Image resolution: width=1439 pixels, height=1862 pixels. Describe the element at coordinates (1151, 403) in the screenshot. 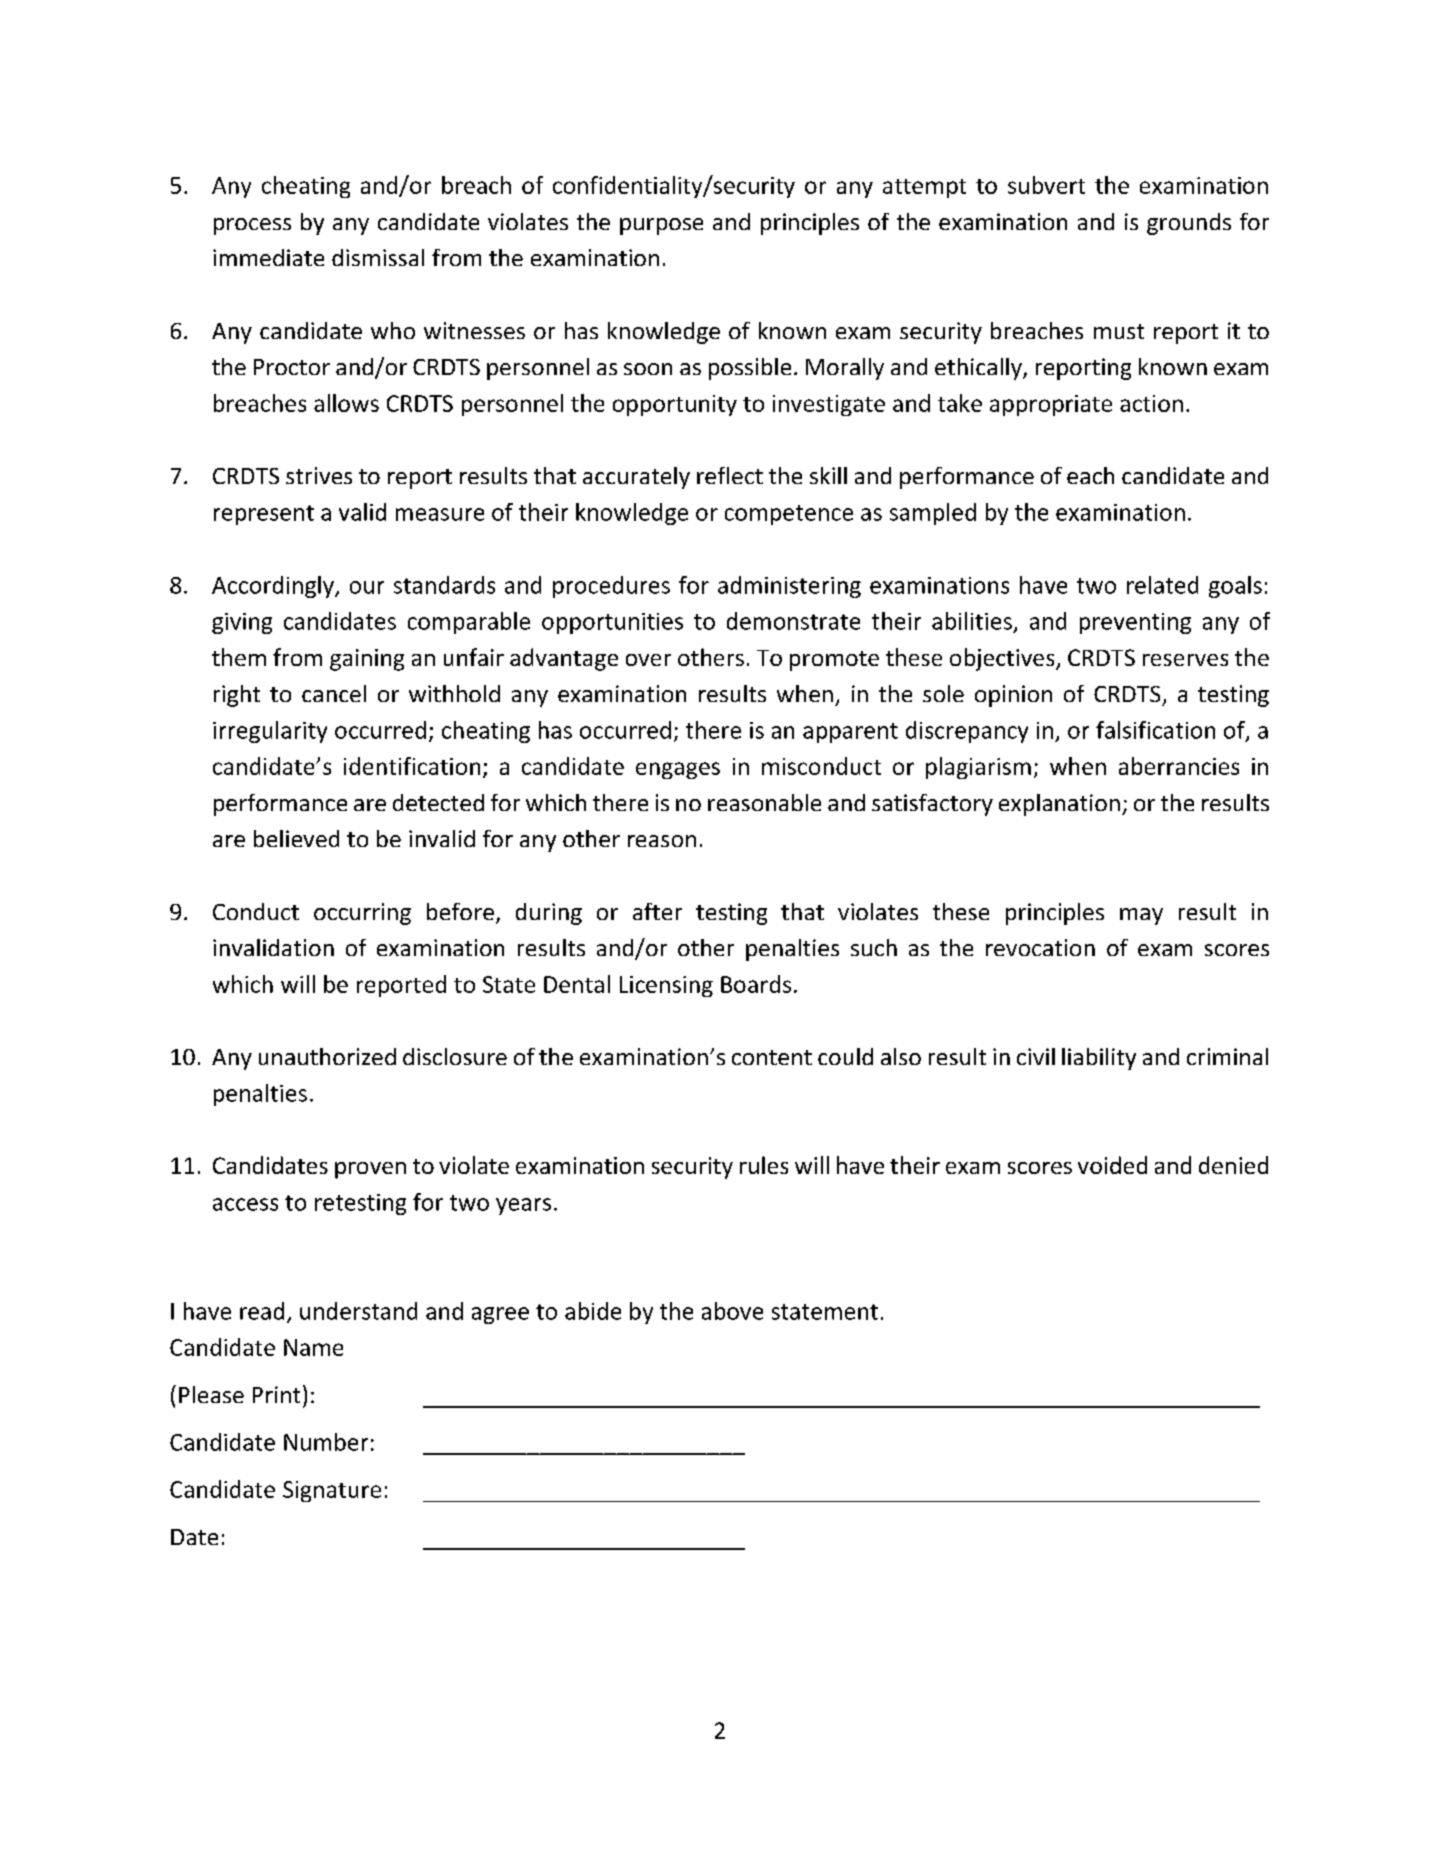

I see `action` at that location.
